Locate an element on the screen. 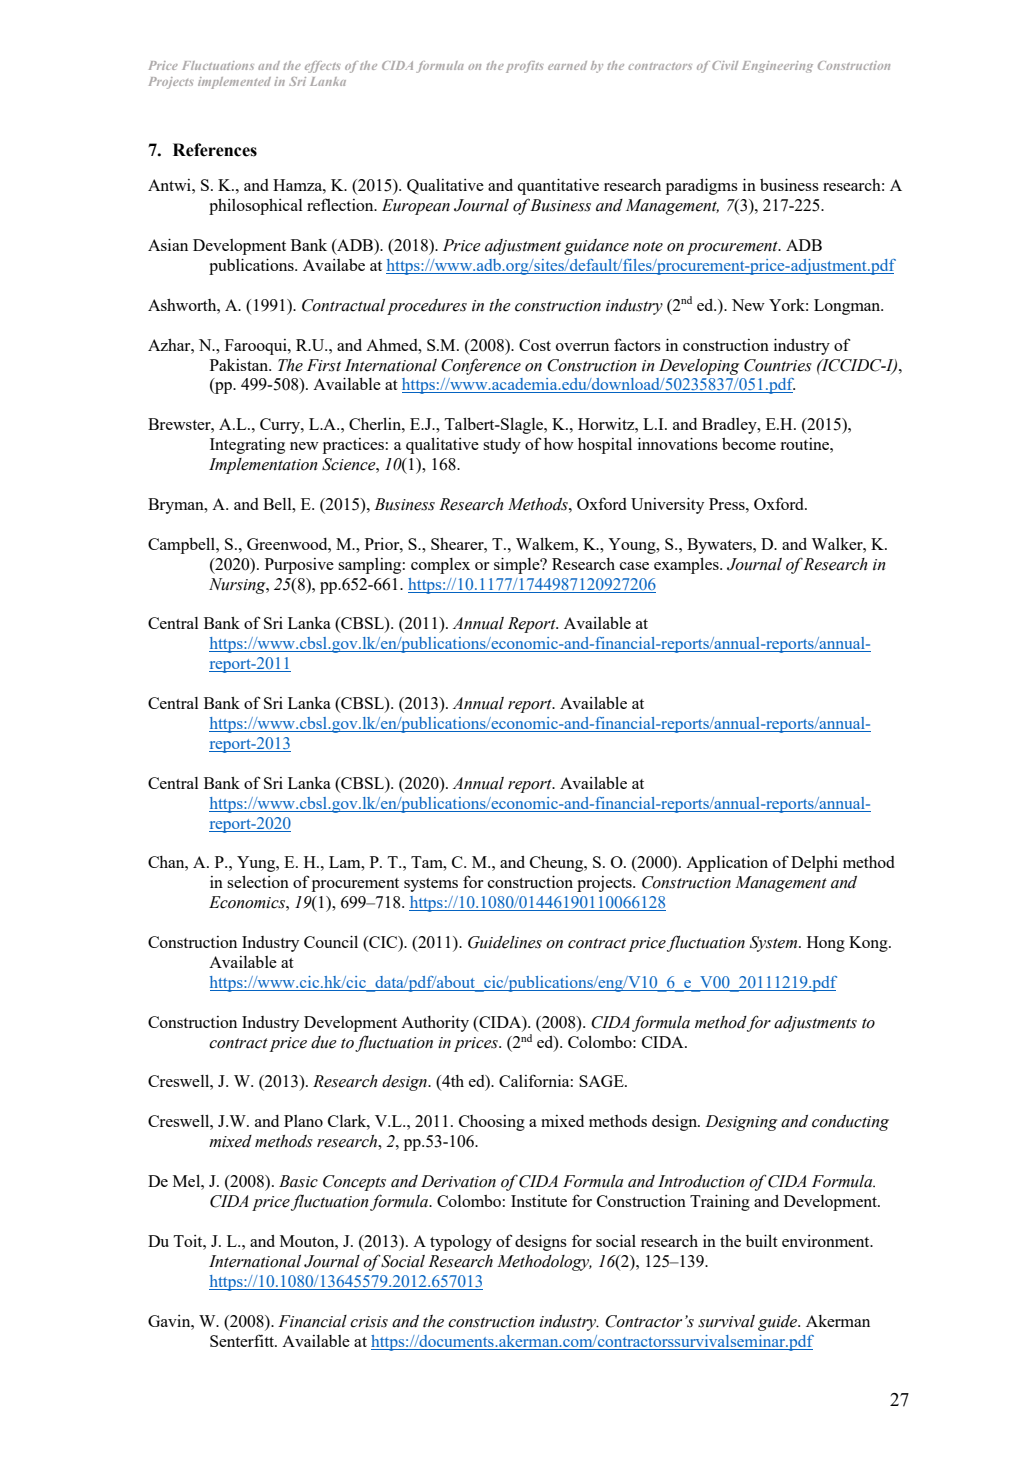  complex is located at coordinates (440, 566).
